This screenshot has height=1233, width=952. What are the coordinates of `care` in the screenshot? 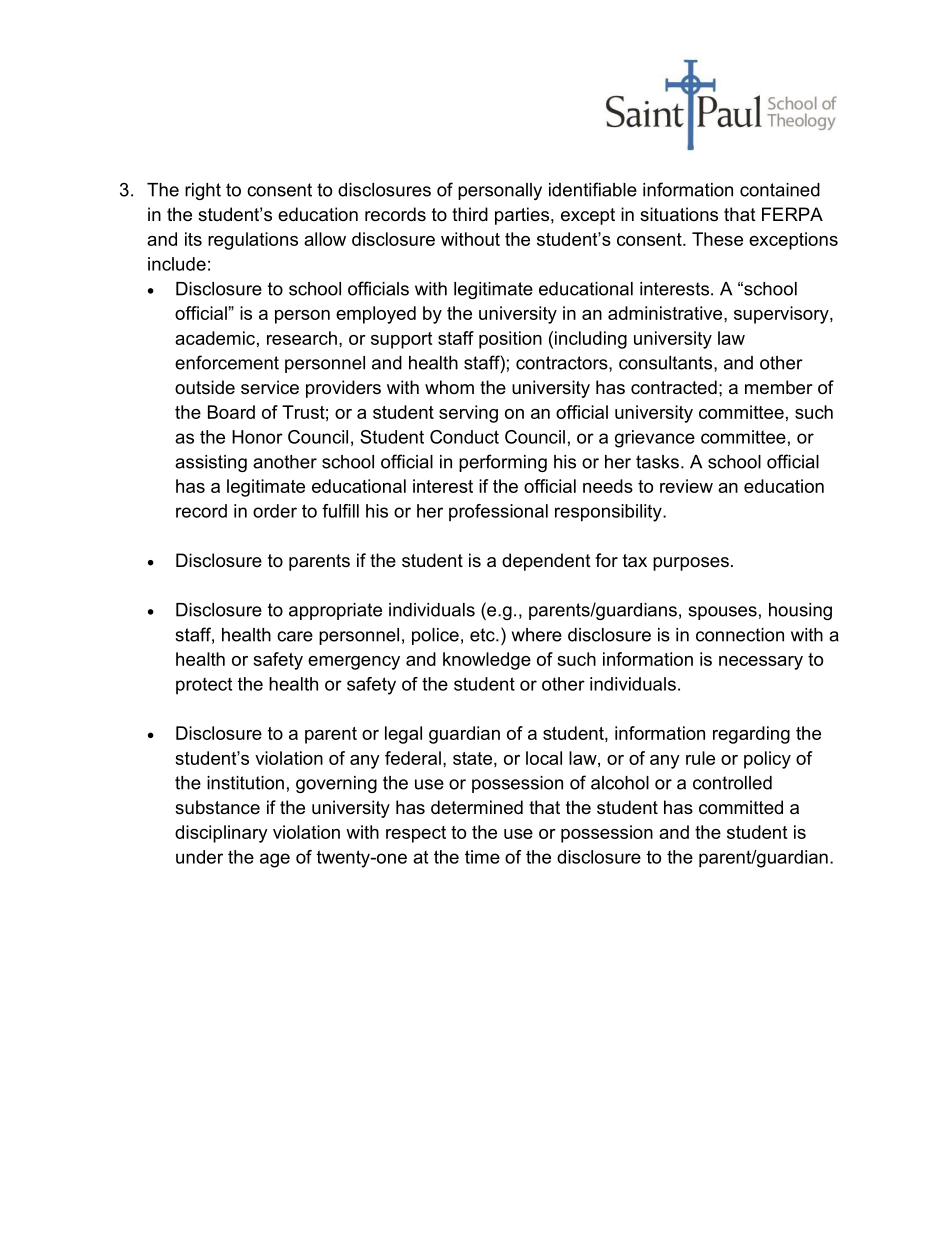 It's located at (295, 636).
